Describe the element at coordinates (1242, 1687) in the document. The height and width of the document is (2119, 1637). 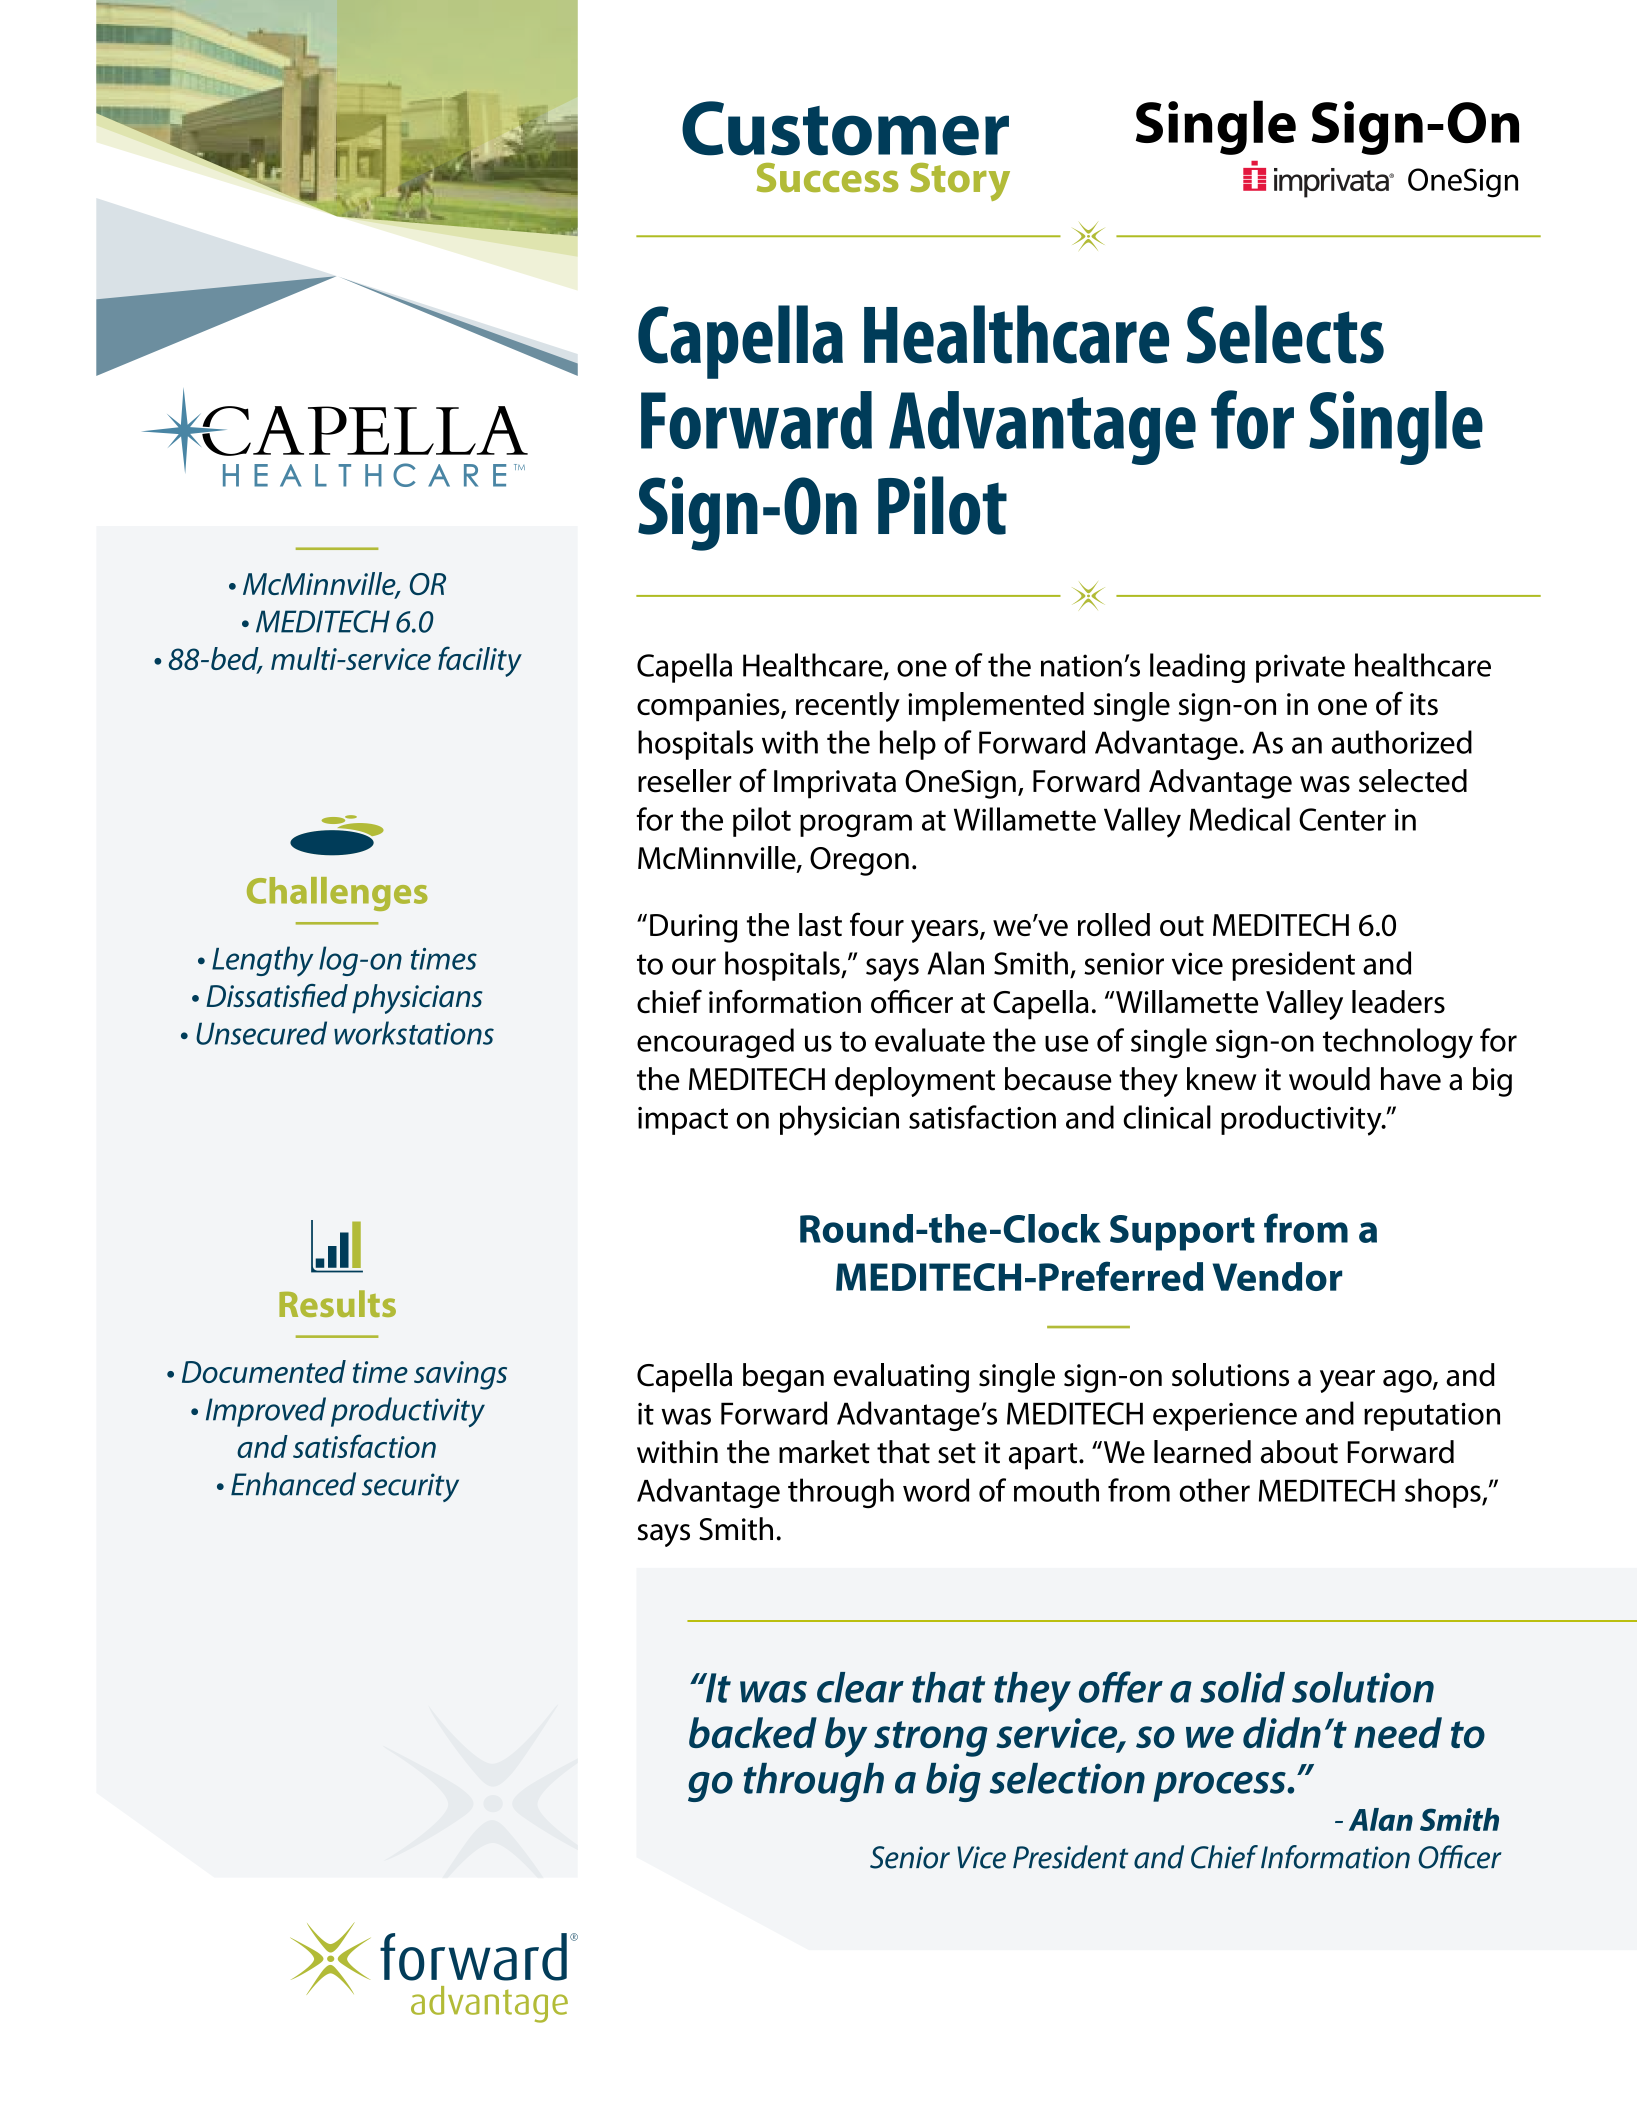
I see `solid` at that location.
